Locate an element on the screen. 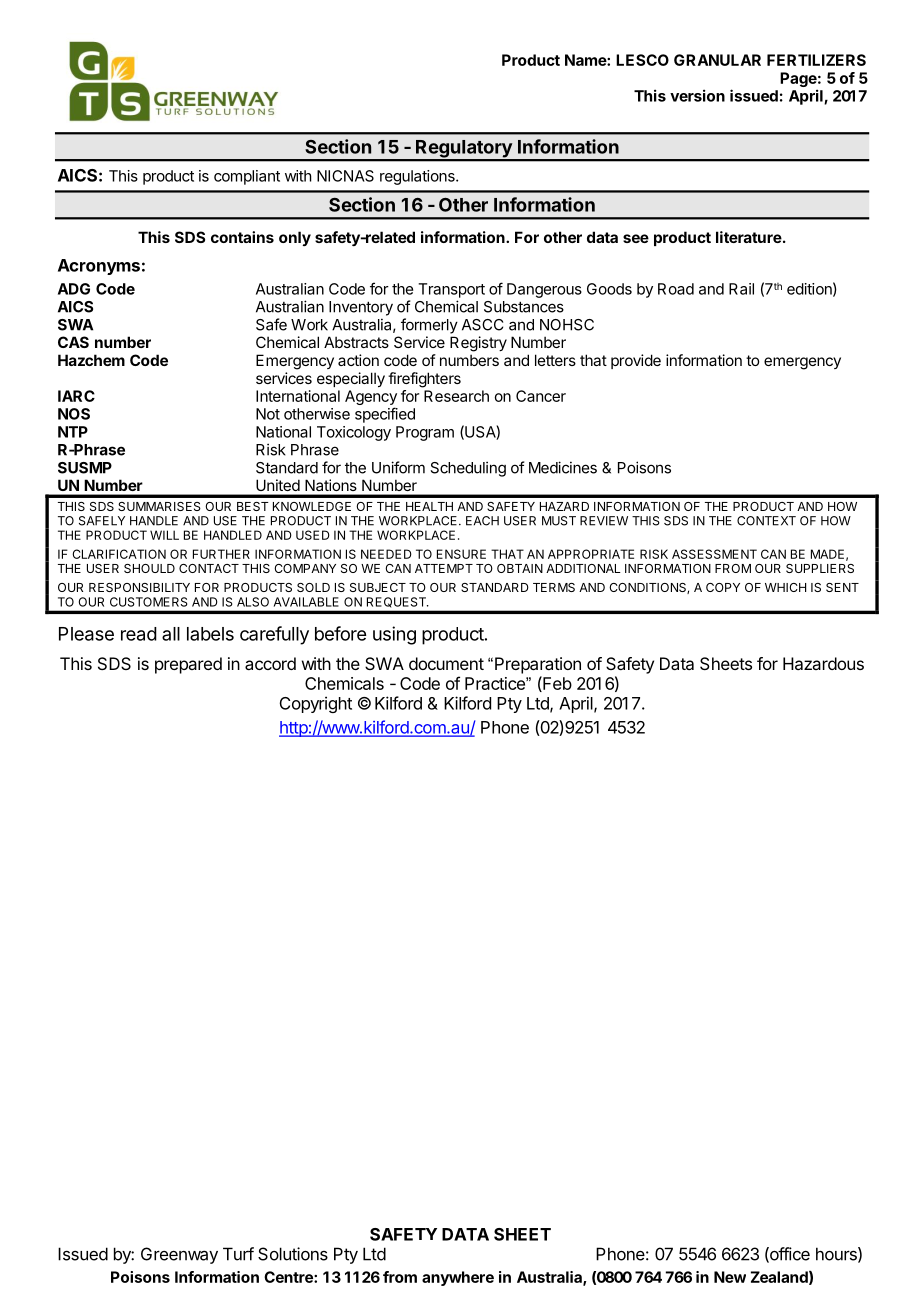  Preparation is located at coordinates (538, 665).
